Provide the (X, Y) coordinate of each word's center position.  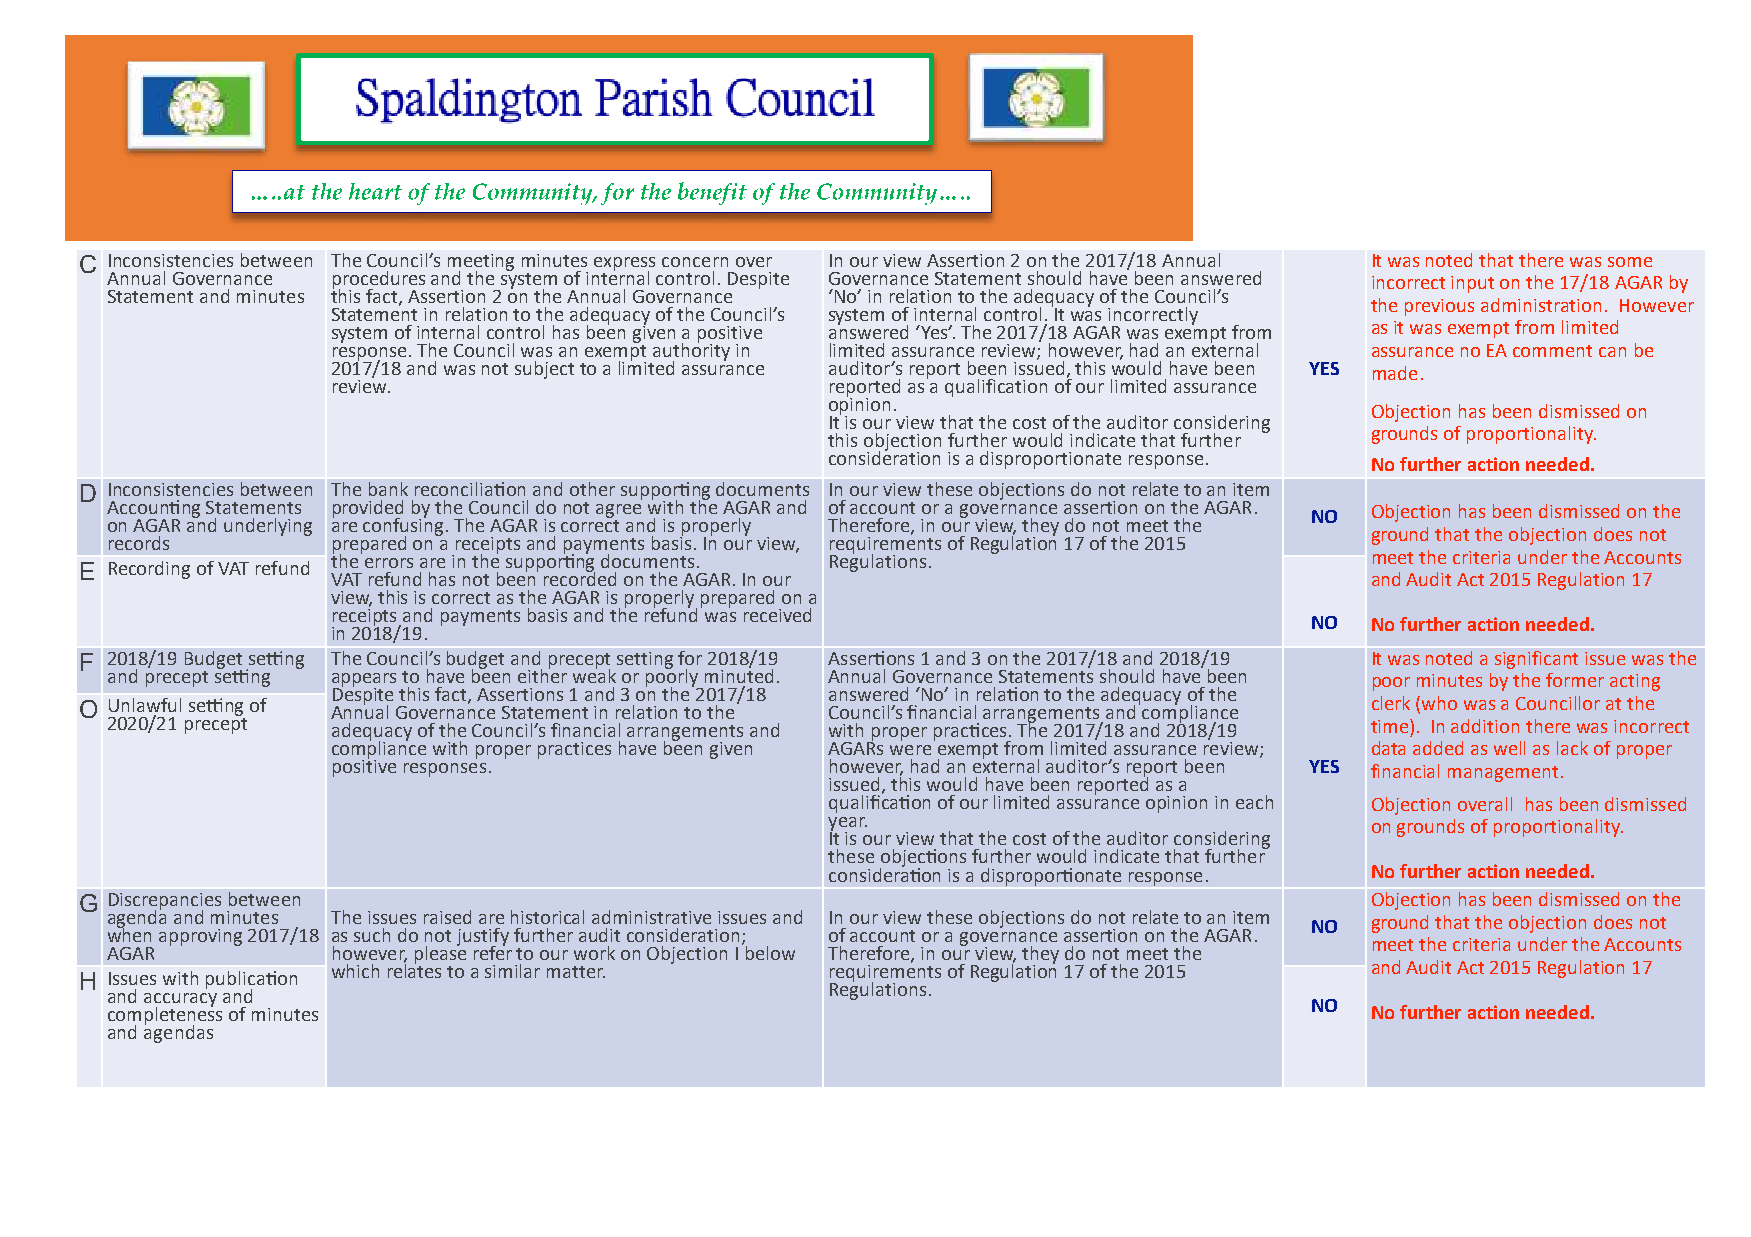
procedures (379, 281)
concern (695, 262)
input (1472, 284)
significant (1536, 660)
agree (618, 511)
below (770, 953)
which (355, 971)
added (1438, 748)
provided (368, 510)
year (847, 825)
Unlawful (145, 705)
